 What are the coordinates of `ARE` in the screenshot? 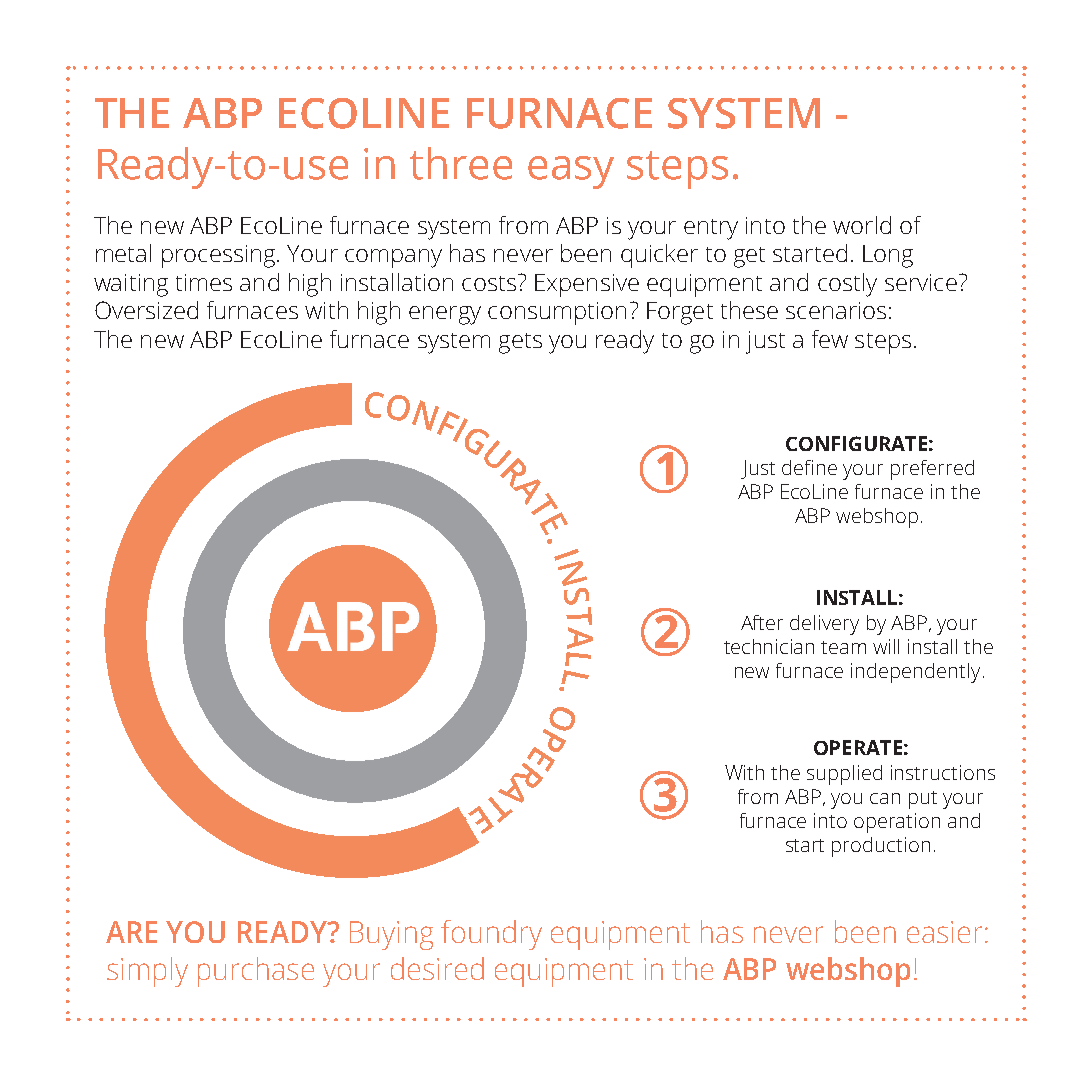 It's located at (131, 932).
